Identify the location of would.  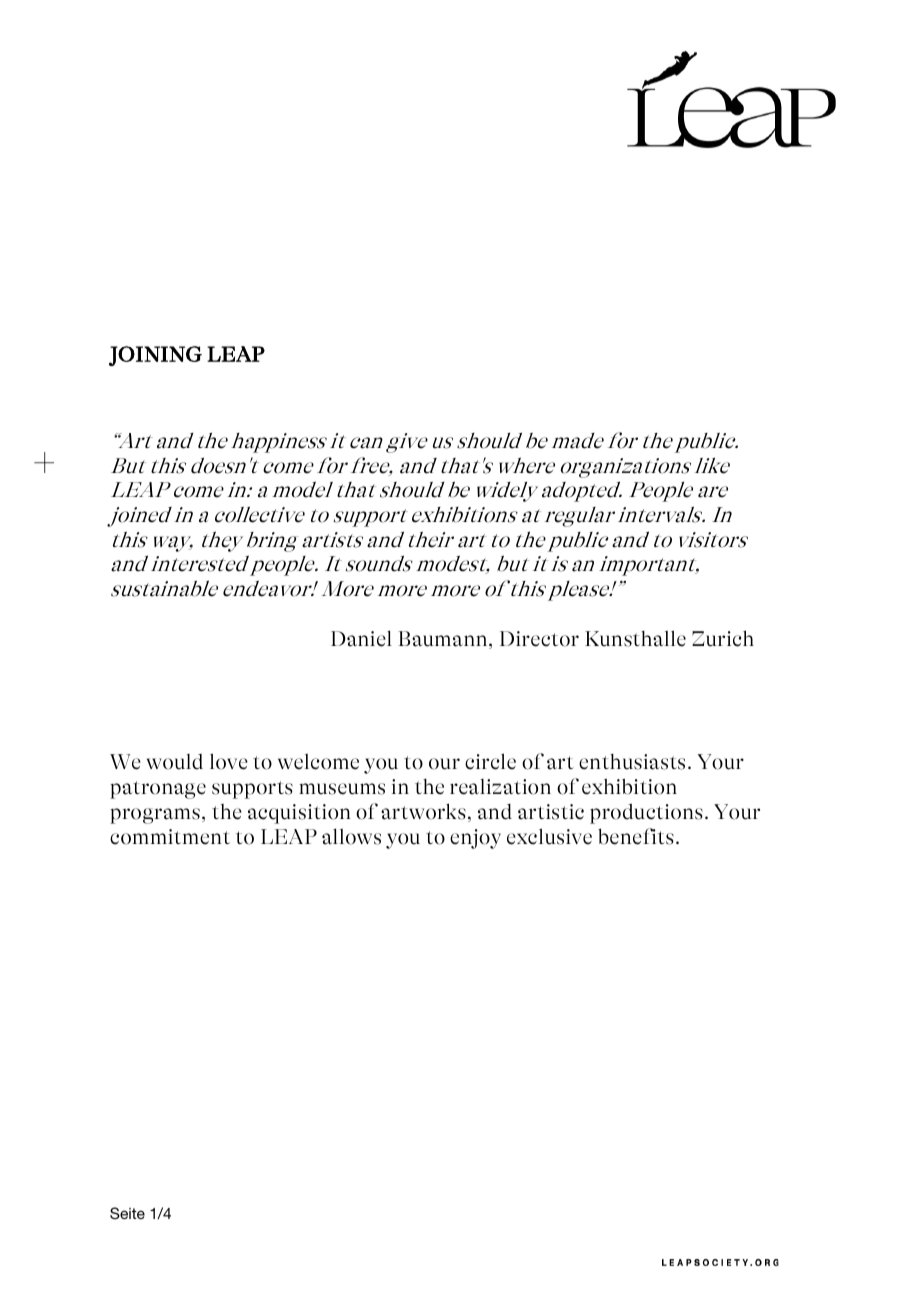
(175, 762).
